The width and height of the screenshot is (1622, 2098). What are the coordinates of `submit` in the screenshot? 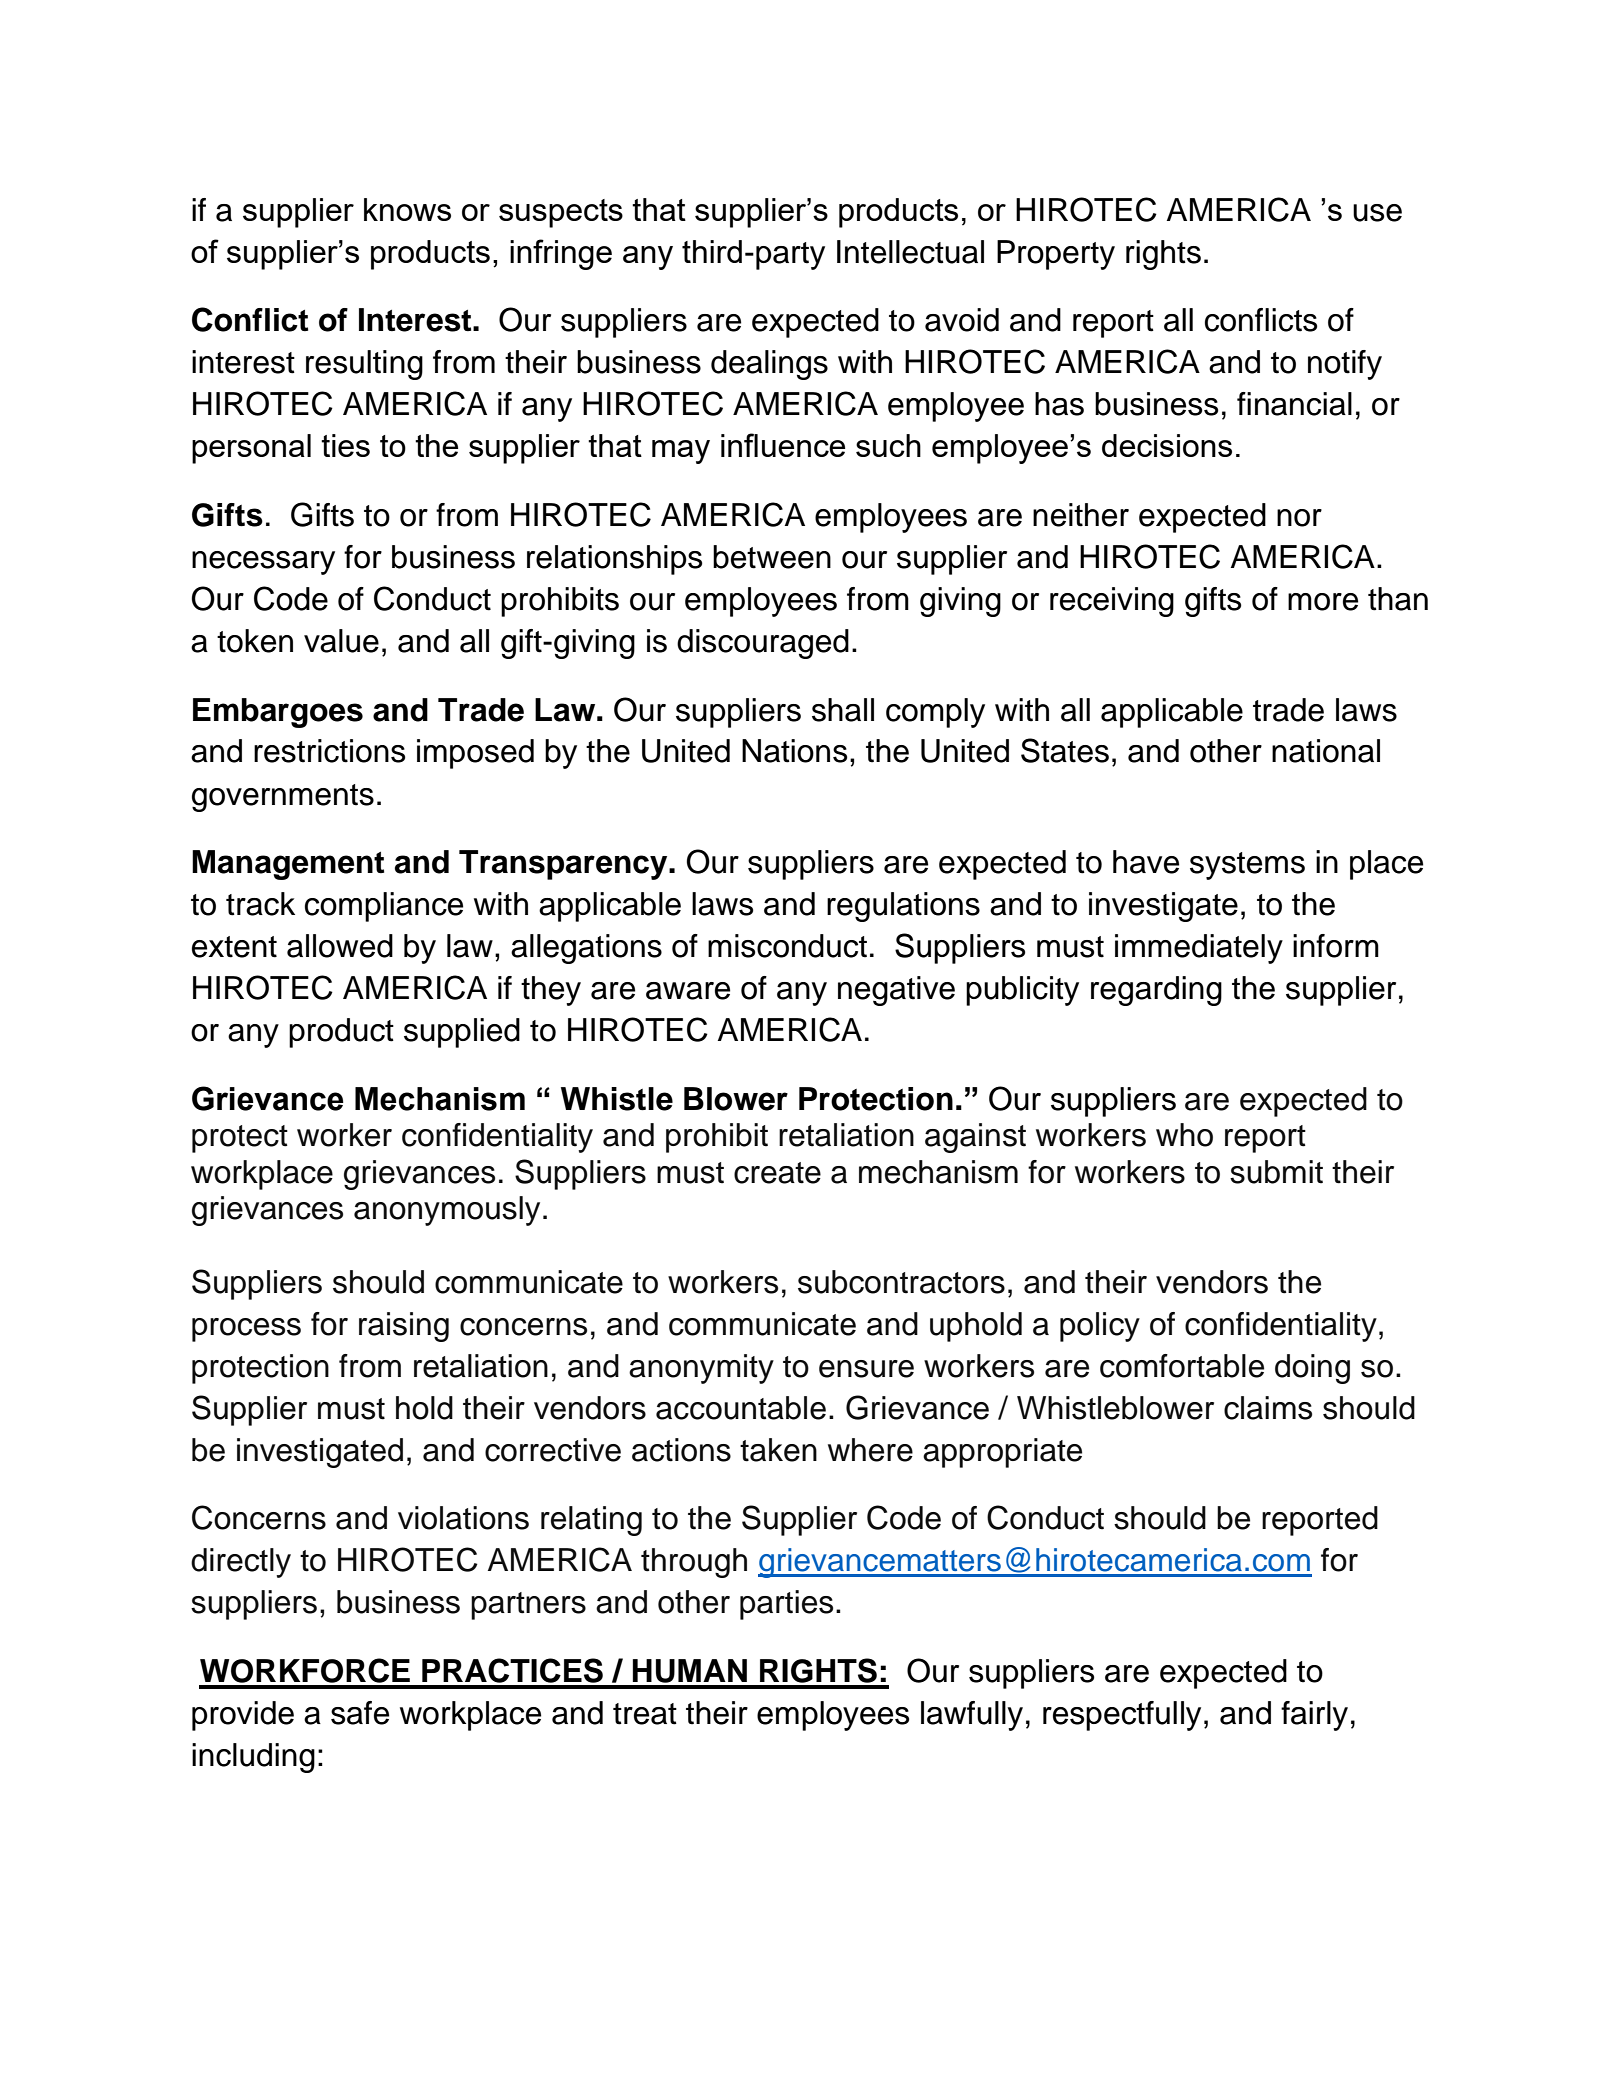 It's located at (1276, 1172).
